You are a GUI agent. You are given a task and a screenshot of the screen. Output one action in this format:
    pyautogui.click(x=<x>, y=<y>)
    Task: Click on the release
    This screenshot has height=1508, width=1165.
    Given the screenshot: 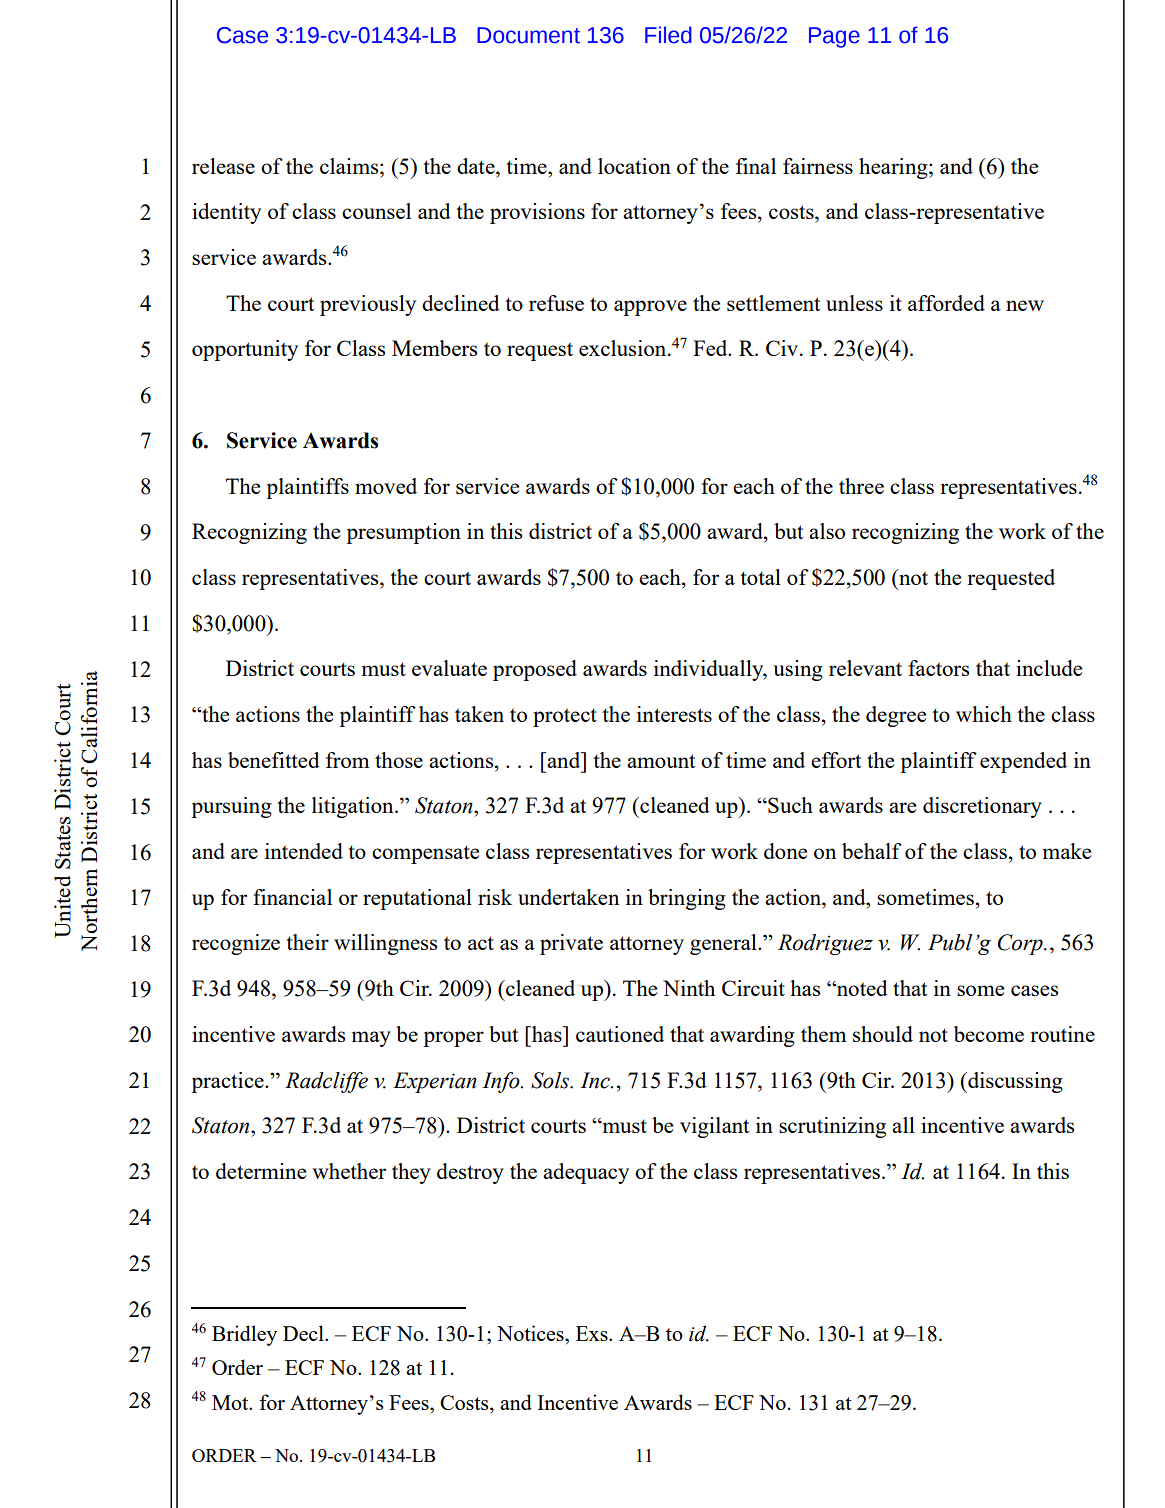 What is the action you would take?
    pyautogui.click(x=223, y=166)
